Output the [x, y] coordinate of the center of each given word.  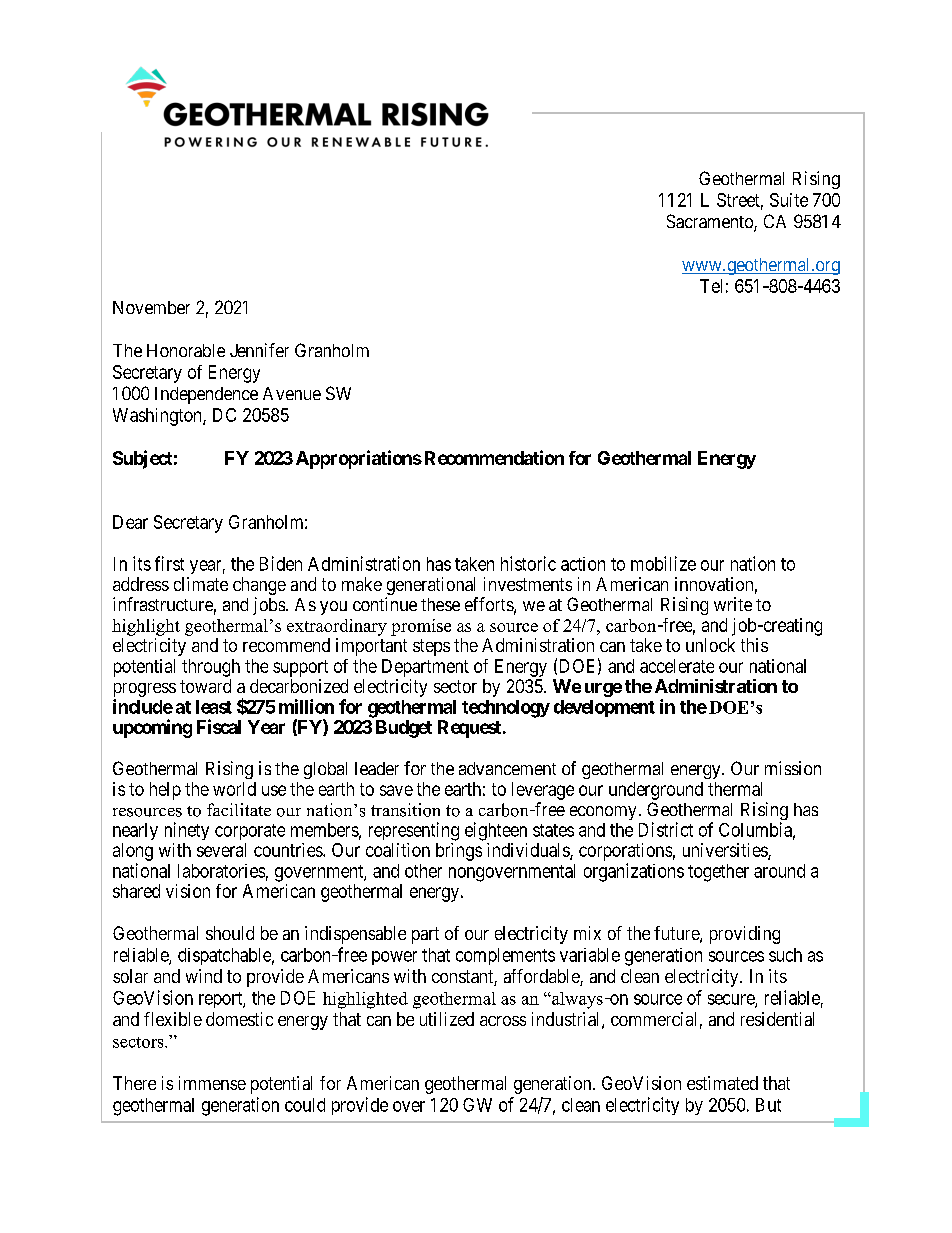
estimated [722, 1083]
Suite [789, 200]
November [151, 307]
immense [212, 1083]
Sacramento [711, 222]
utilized [447, 1019]
